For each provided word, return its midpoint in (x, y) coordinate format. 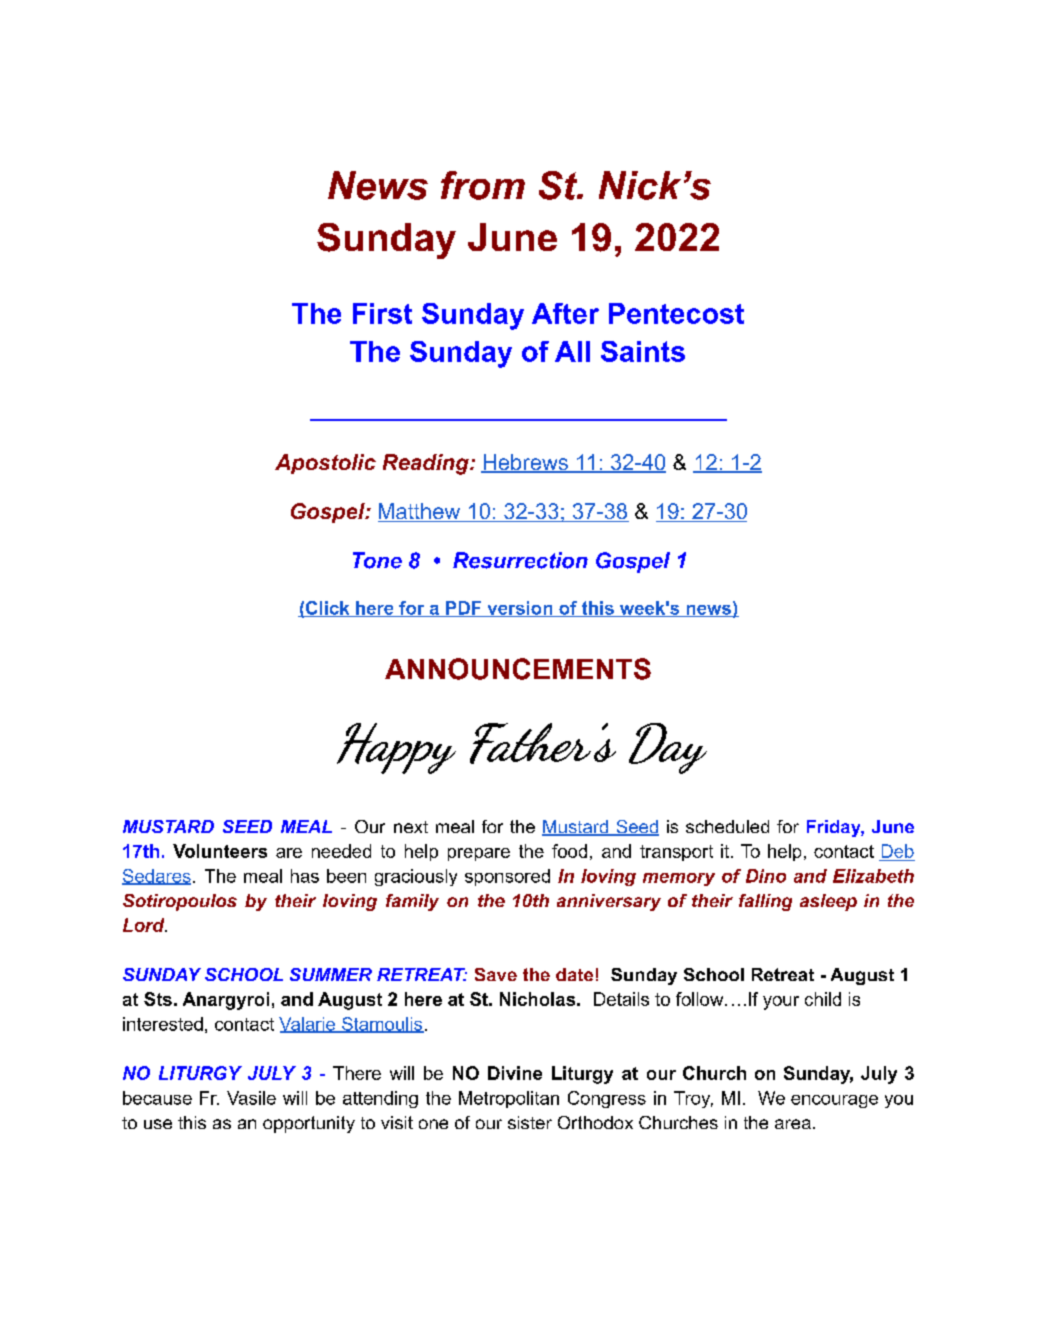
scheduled (727, 826)
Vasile (251, 1098)
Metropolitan (509, 1099)
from (483, 185)
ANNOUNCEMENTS (518, 669)
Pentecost (676, 313)
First (382, 313)
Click (328, 609)
